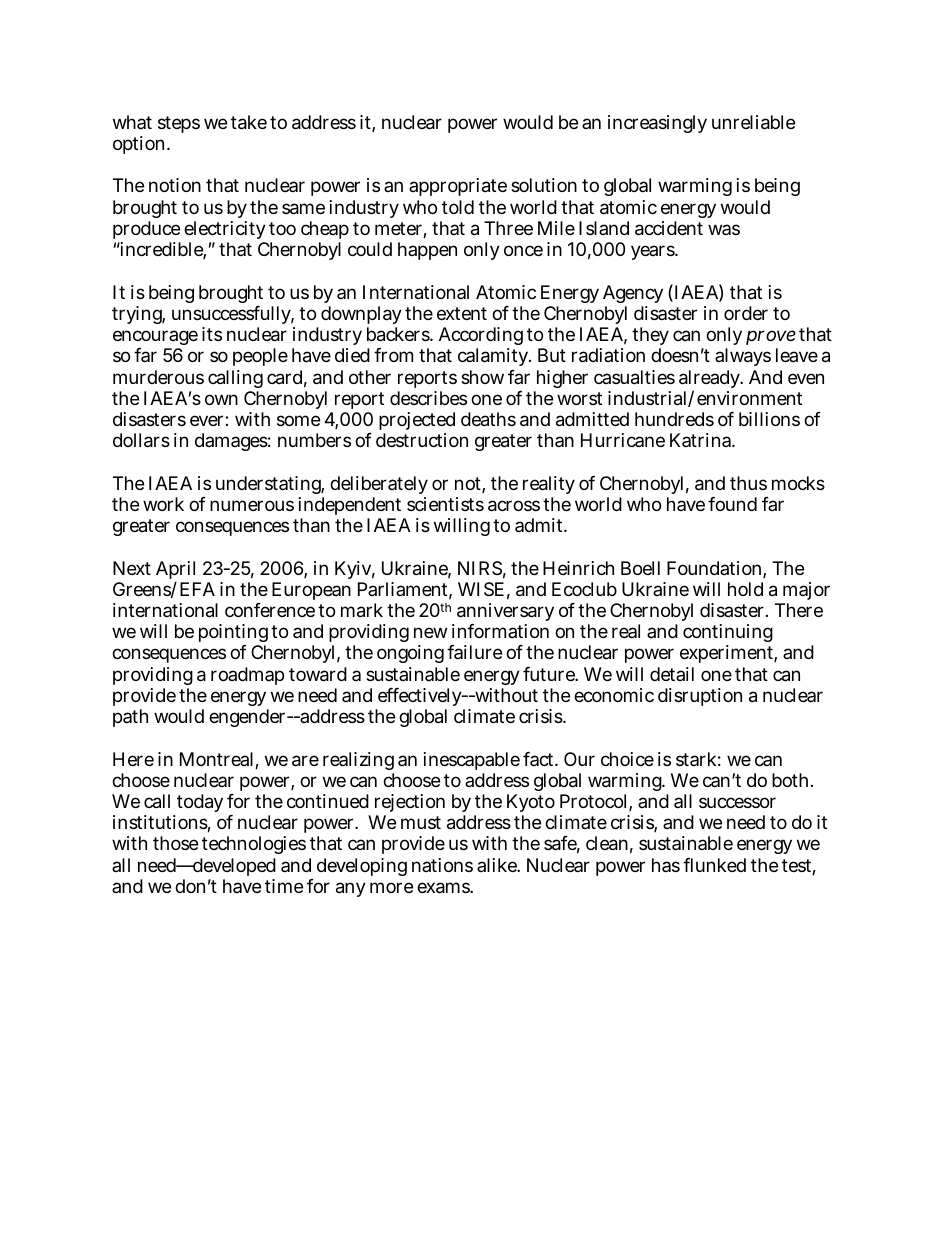  What do you see at coordinates (442, 865) in the page?
I see `nations` at bounding box center [442, 865].
